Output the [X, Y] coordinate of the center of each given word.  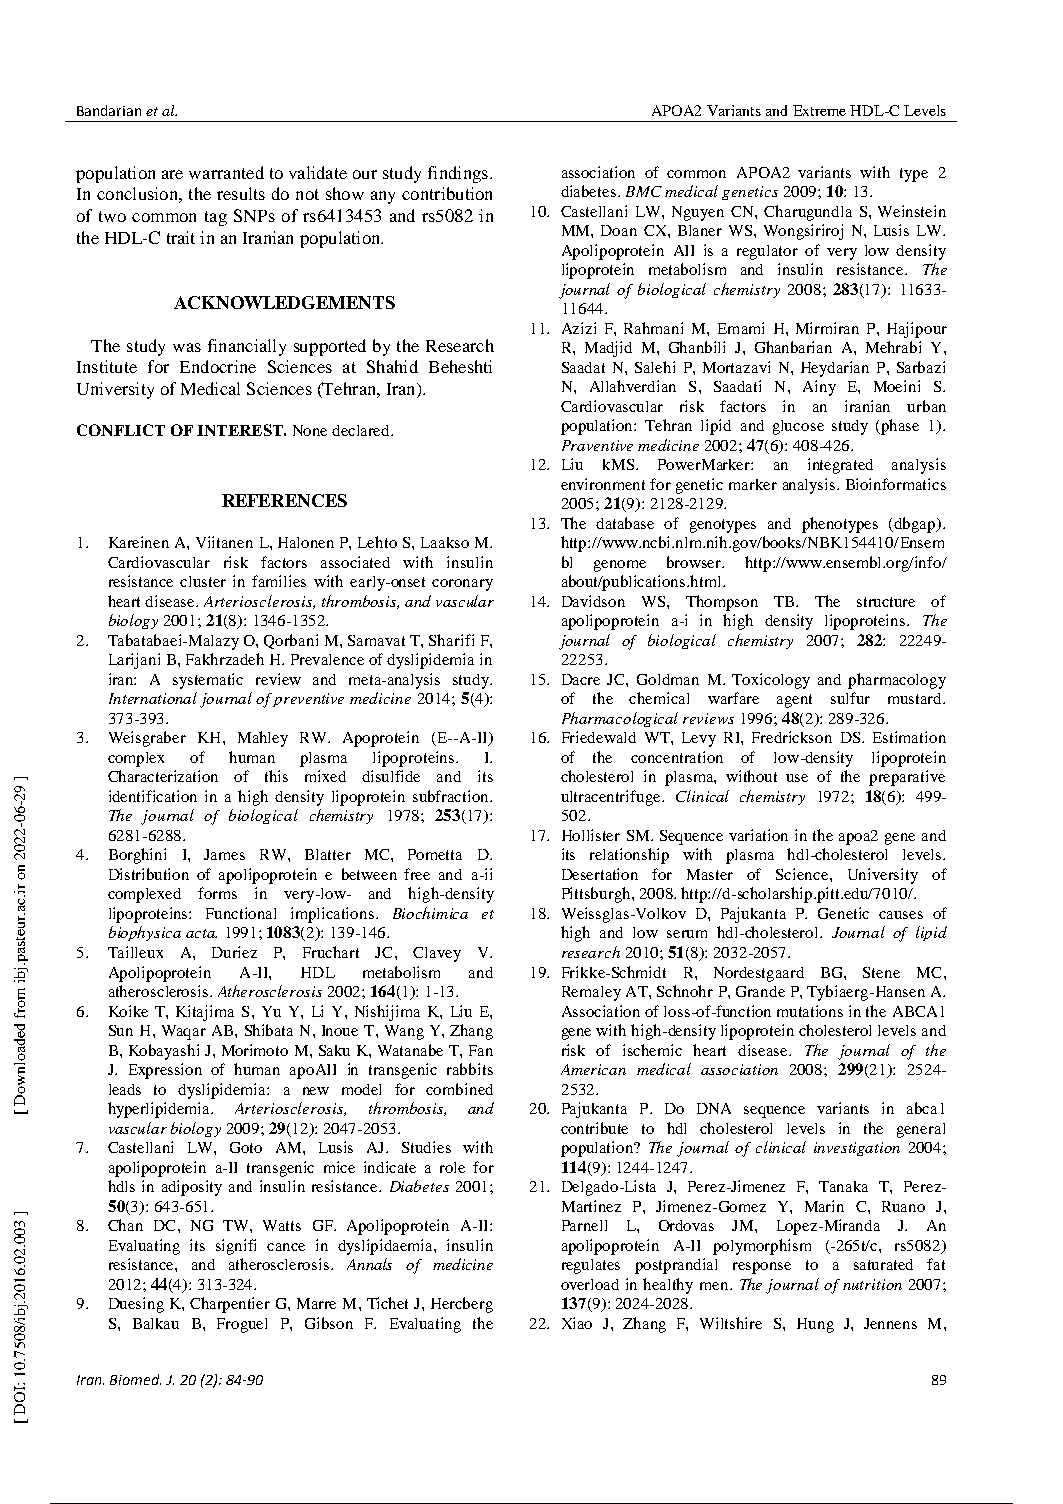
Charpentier [230, 1305]
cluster [203, 581]
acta [201, 933]
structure [886, 602]
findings [458, 174]
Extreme [819, 110]
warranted [226, 172]
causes [901, 915]
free [417, 874]
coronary [462, 585]
